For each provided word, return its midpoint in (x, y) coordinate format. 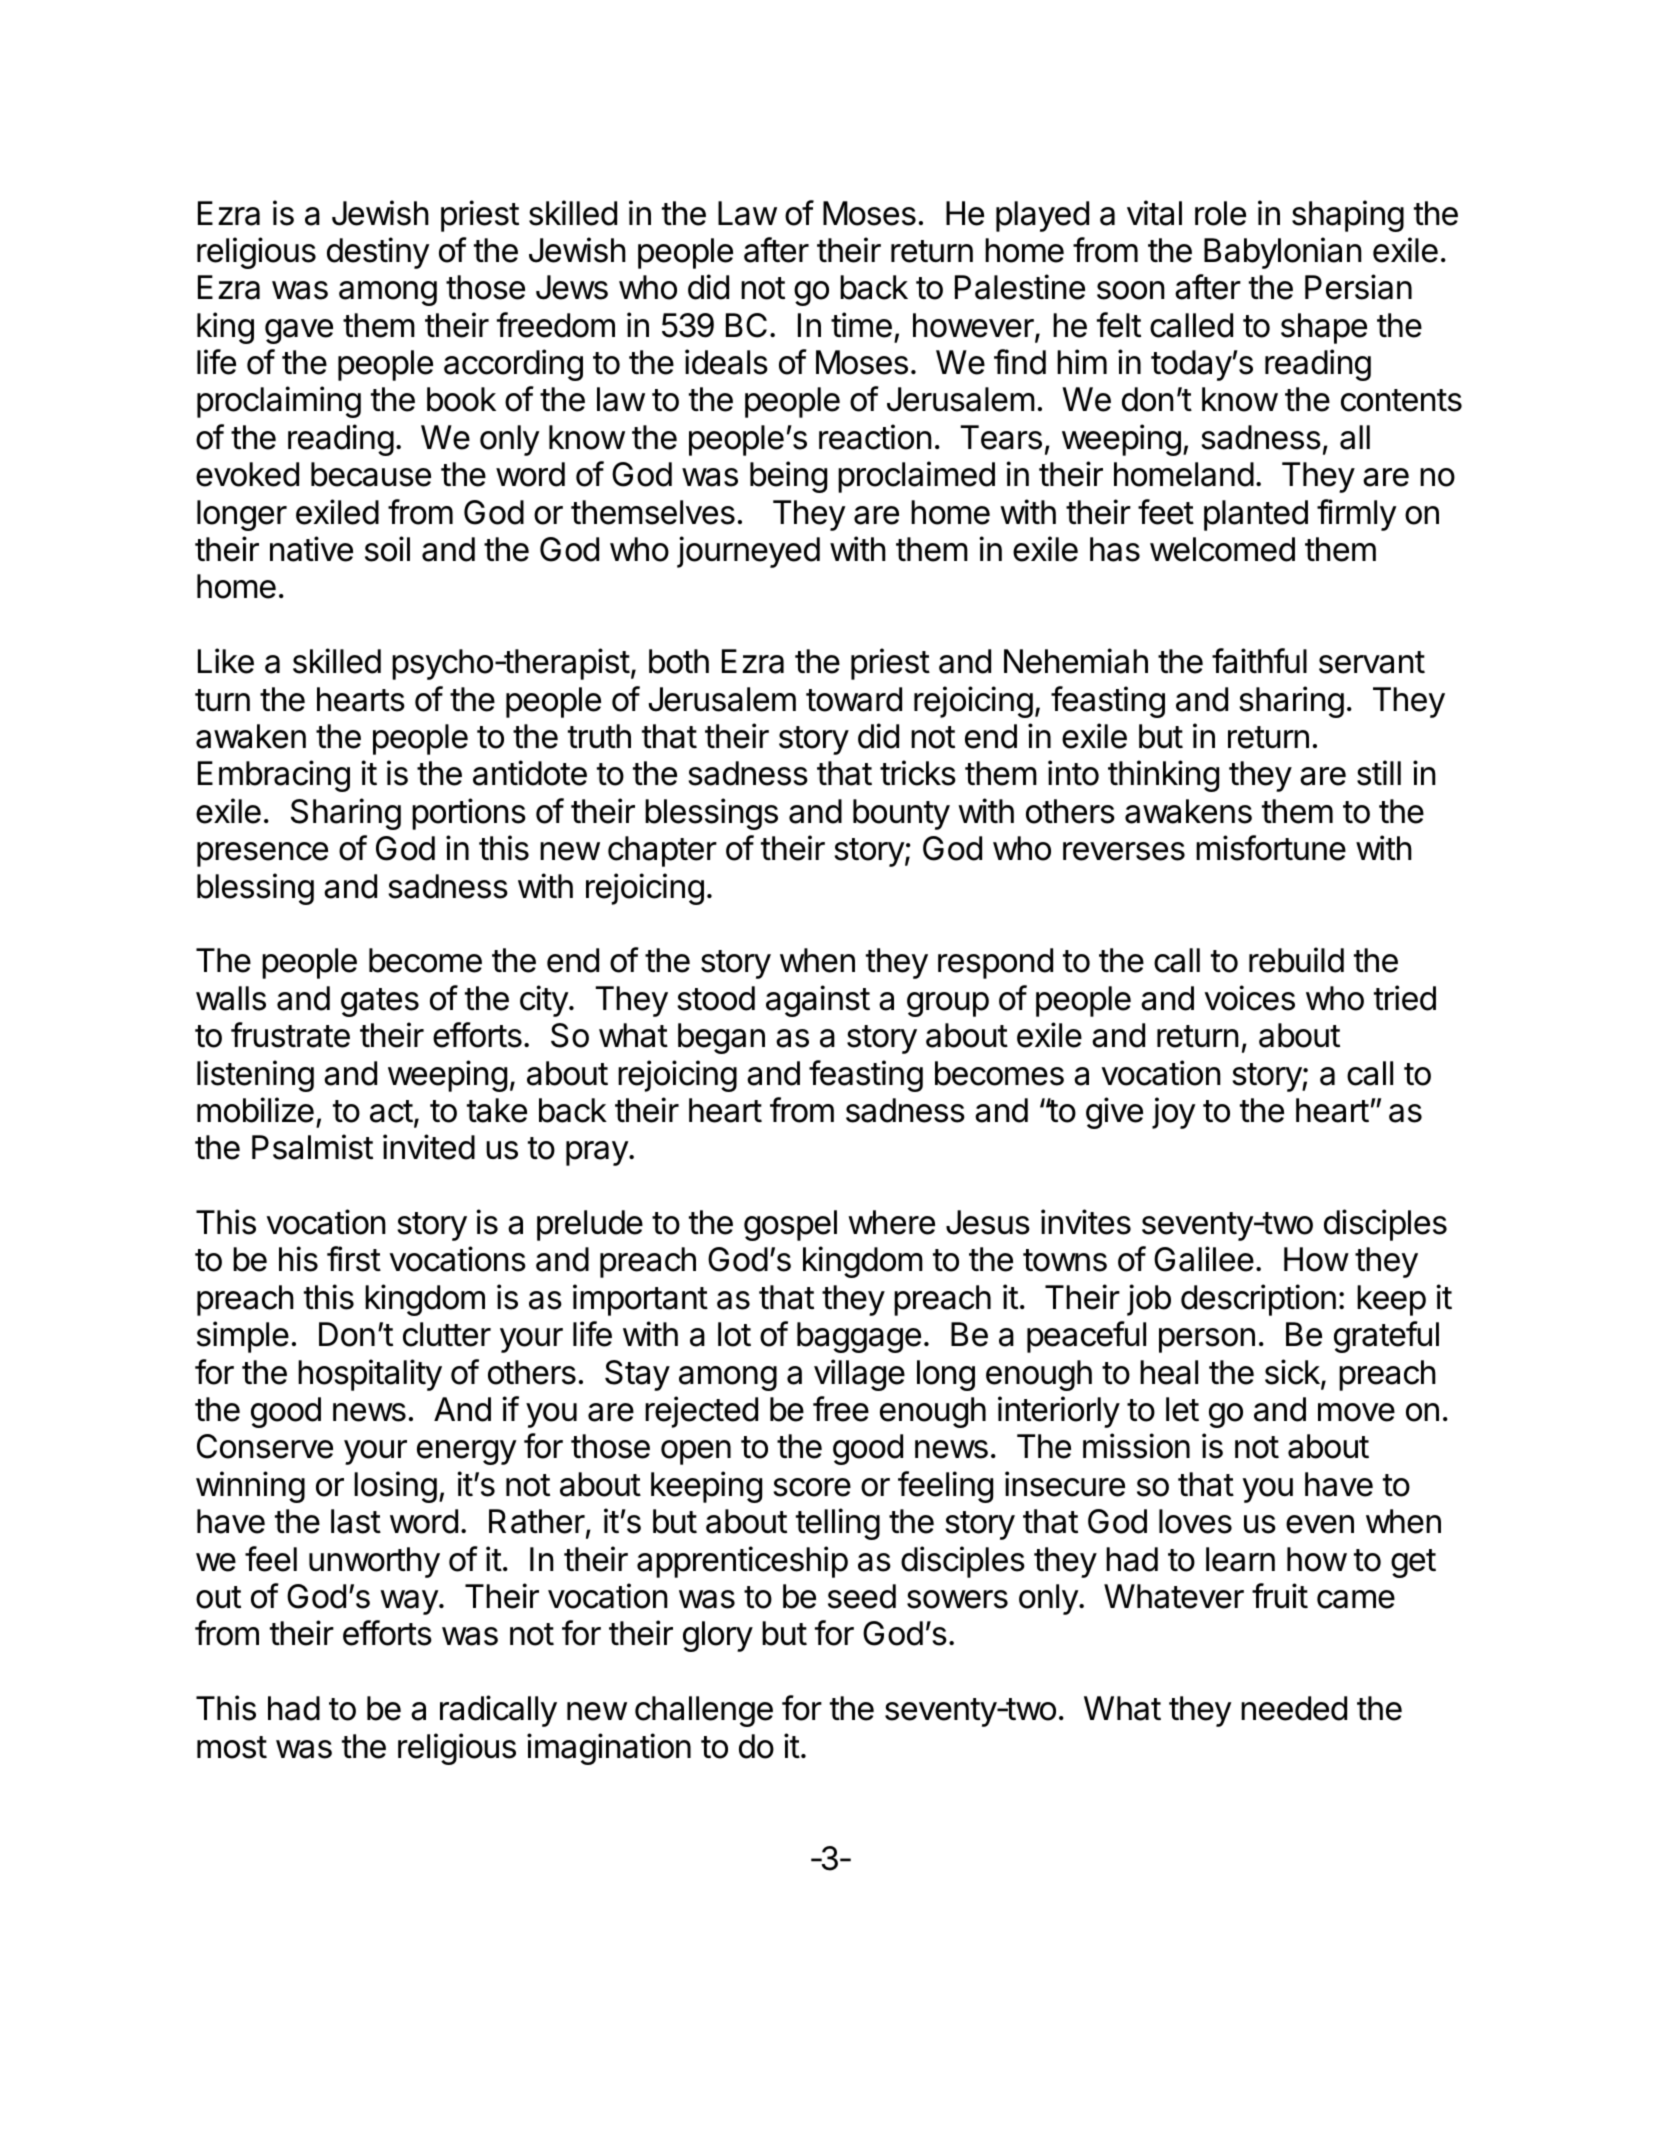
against (818, 1001)
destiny (378, 253)
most (232, 1747)
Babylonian (1283, 253)
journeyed (748, 552)
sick (1293, 1373)
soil (387, 549)
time (861, 325)
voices (1250, 998)
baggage (859, 1337)
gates (380, 1002)
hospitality (370, 1375)
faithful (1259, 661)
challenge (704, 1711)
